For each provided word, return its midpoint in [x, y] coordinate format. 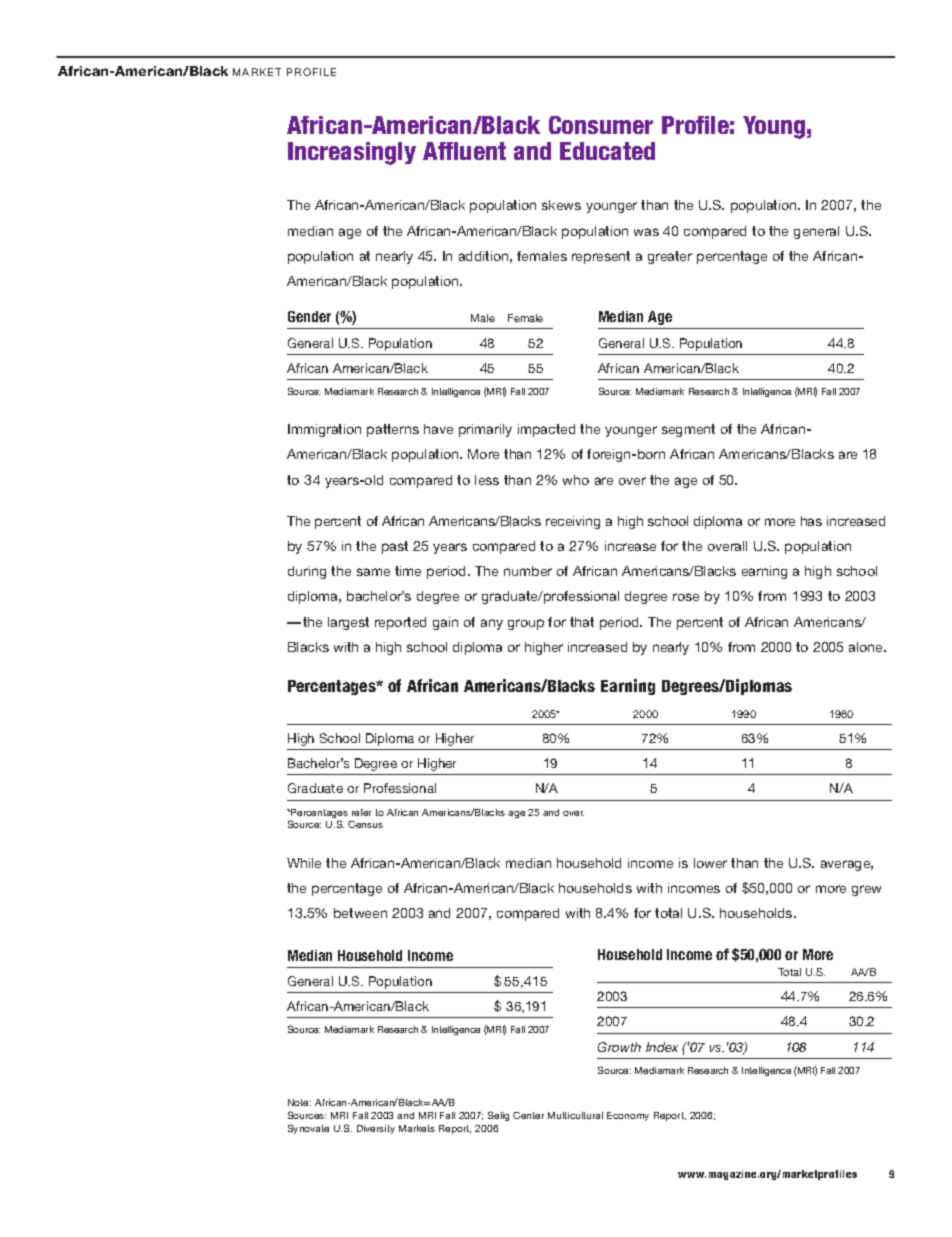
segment [688, 430]
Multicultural [575, 1115]
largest [348, 623]
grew [866, 890]
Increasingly [352, 153]
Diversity [376, 1129]
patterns [393, 430]
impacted [546, 430]
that [582, 622]
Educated [607, 151]
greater [670, 257]
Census [365, 824]
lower [710, 863]
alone [867, 647]
